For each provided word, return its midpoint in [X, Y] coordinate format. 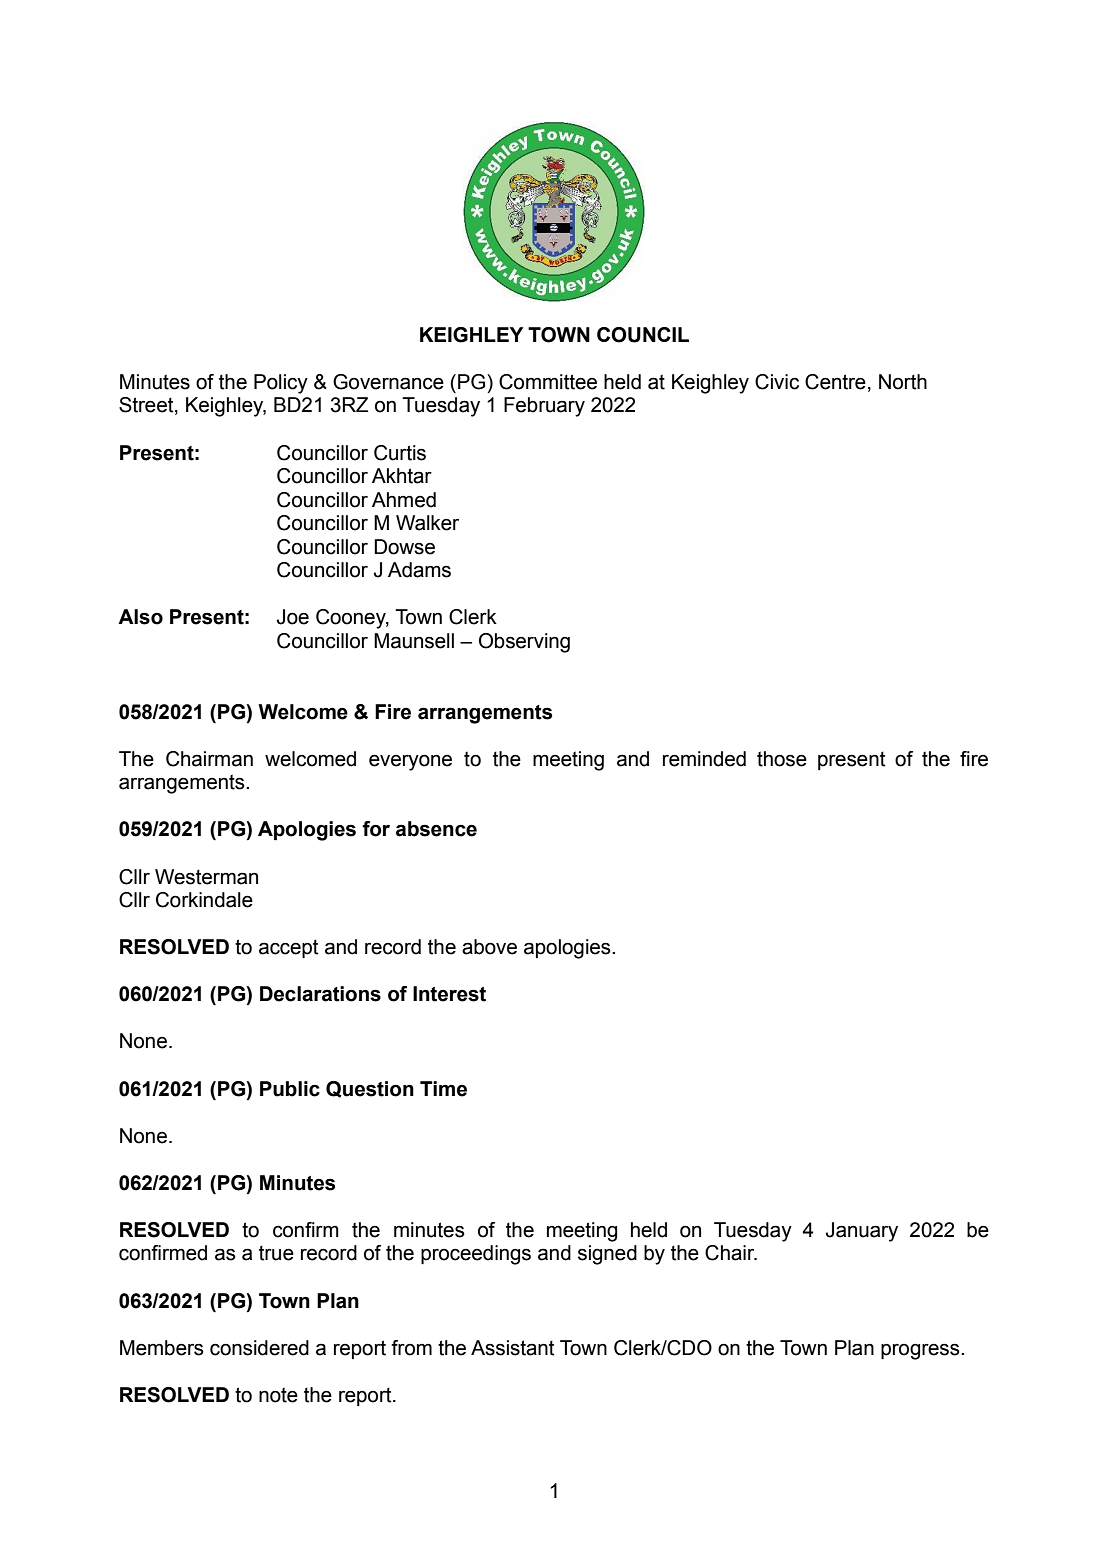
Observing [524, 643]
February [544, 407]
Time [443, 1089]
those [782, 759]
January [862, 1232]
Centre [835, 382]
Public [290, 1089]
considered [259, 1348]
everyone [410, 762]
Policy [281, 384]
